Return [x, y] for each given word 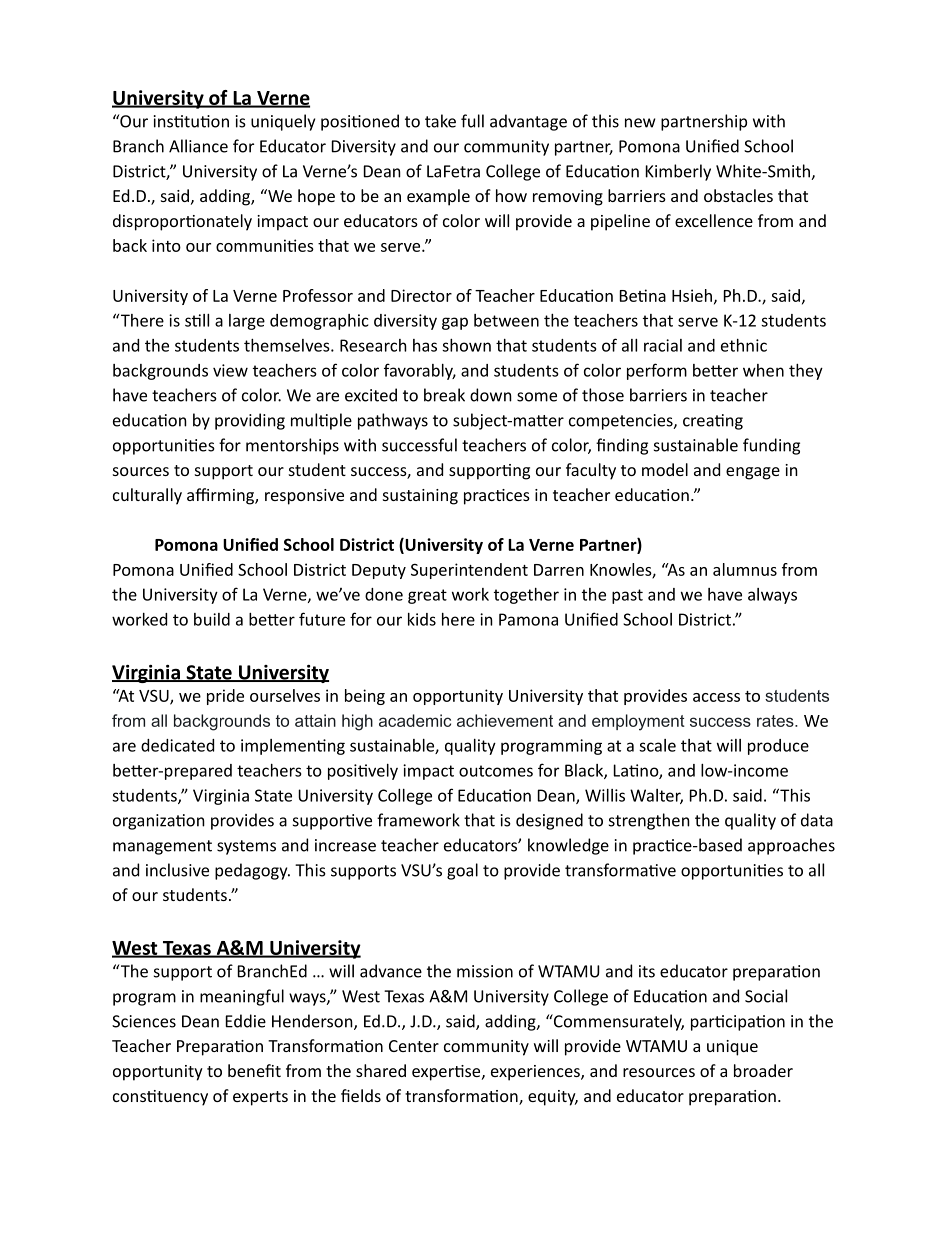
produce [778, 747]
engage [753, 473]
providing [250, 421]
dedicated [177, 745]
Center [414, 1046]
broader [763, 1070]
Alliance [198, 146]
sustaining [420, 497]
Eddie [246, 1021]
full [472, 121]
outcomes [496, 771]
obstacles [738, 195]
